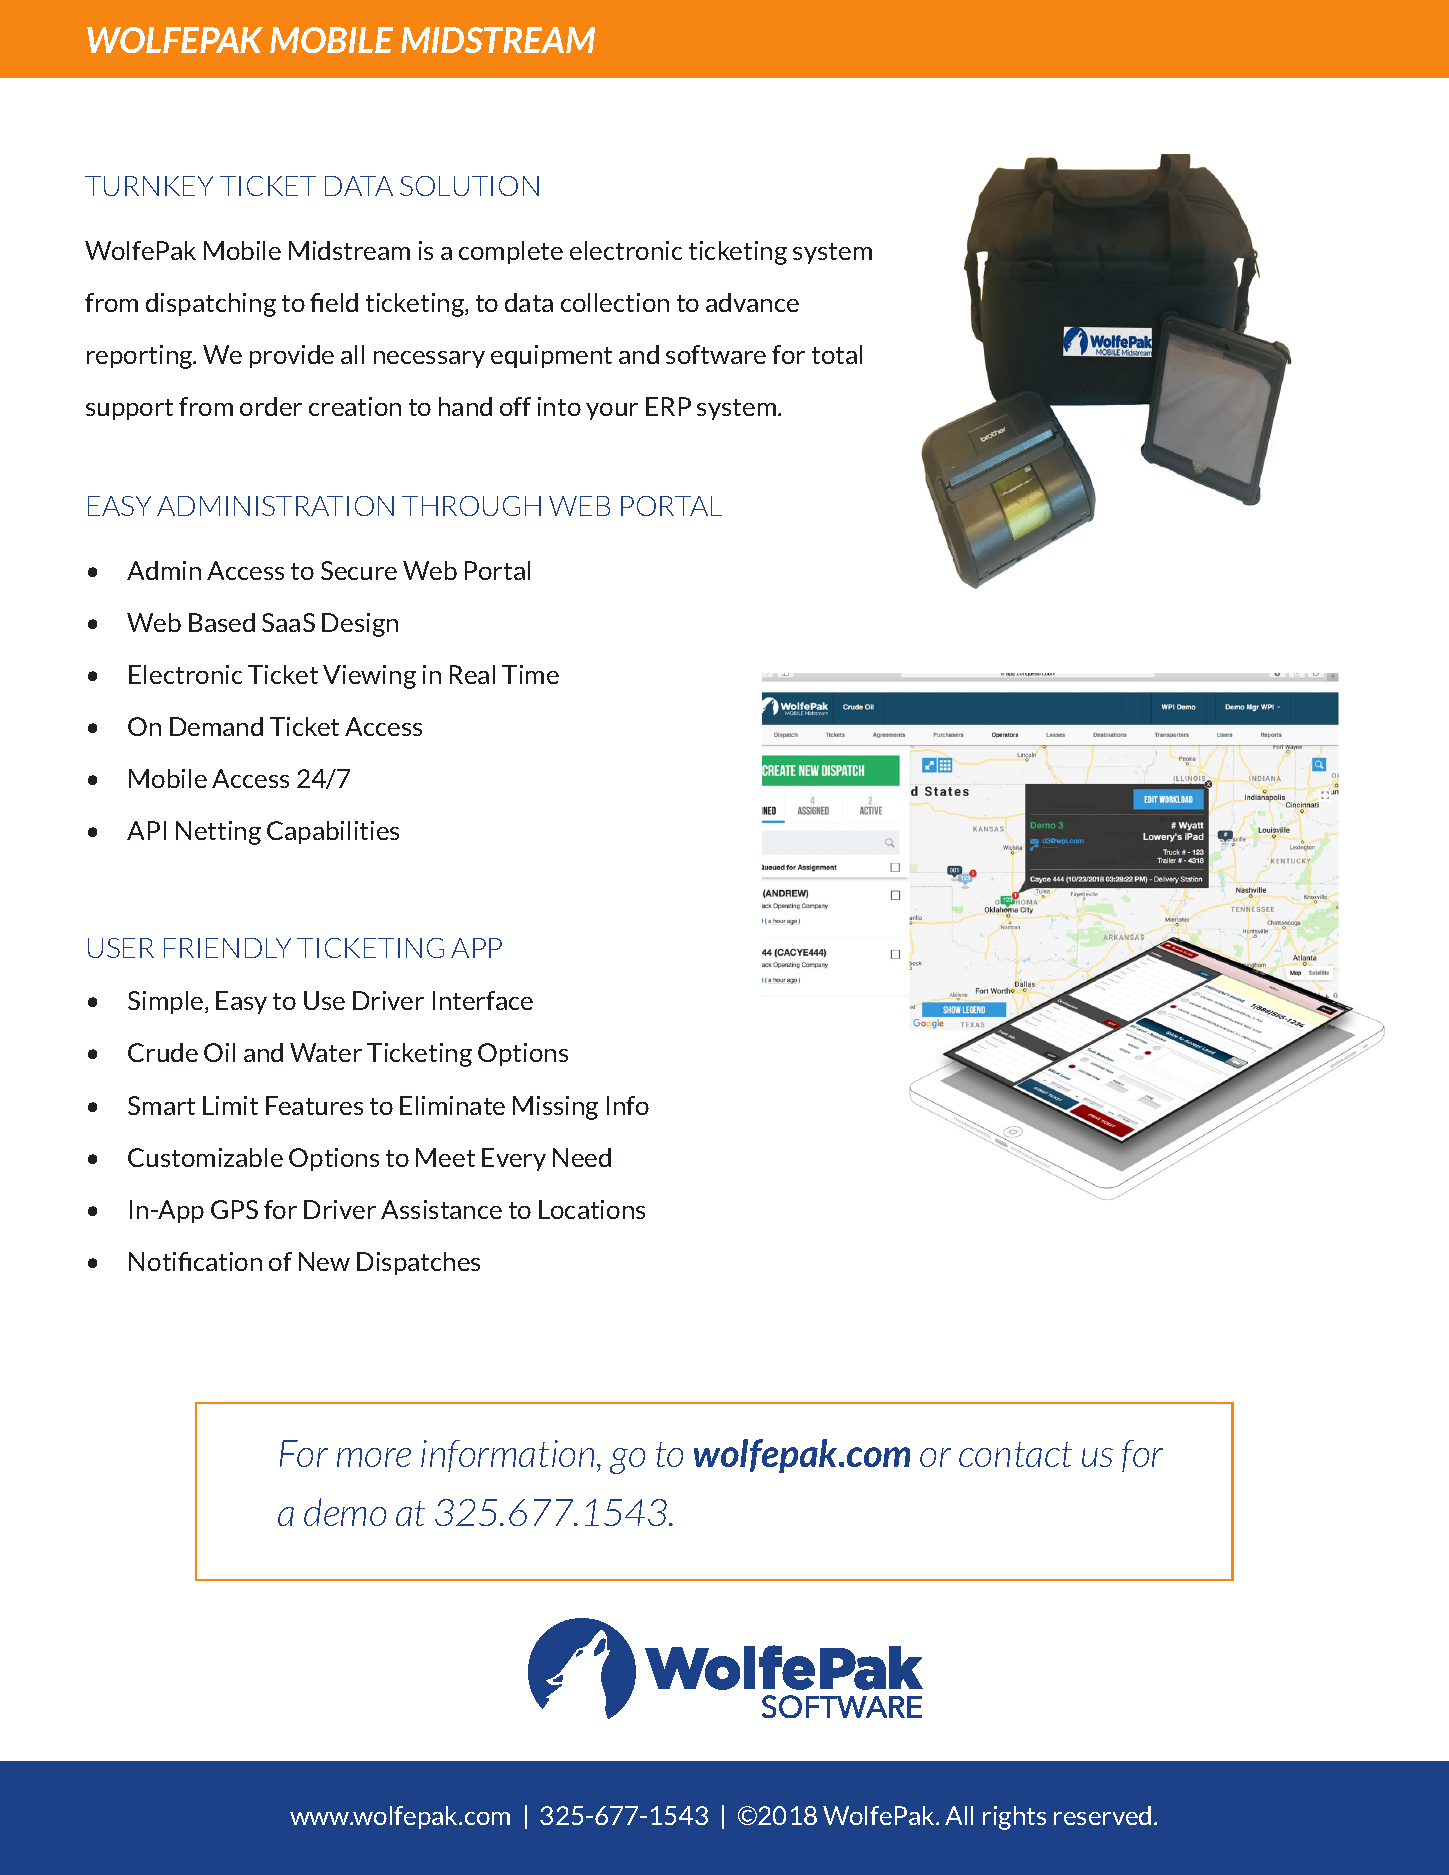 This screenshot has width=1449, height=1875. What do you see at coordinates (668, 406) in the screenshot?
I see `ERP` at bounding box center [668, 406].
